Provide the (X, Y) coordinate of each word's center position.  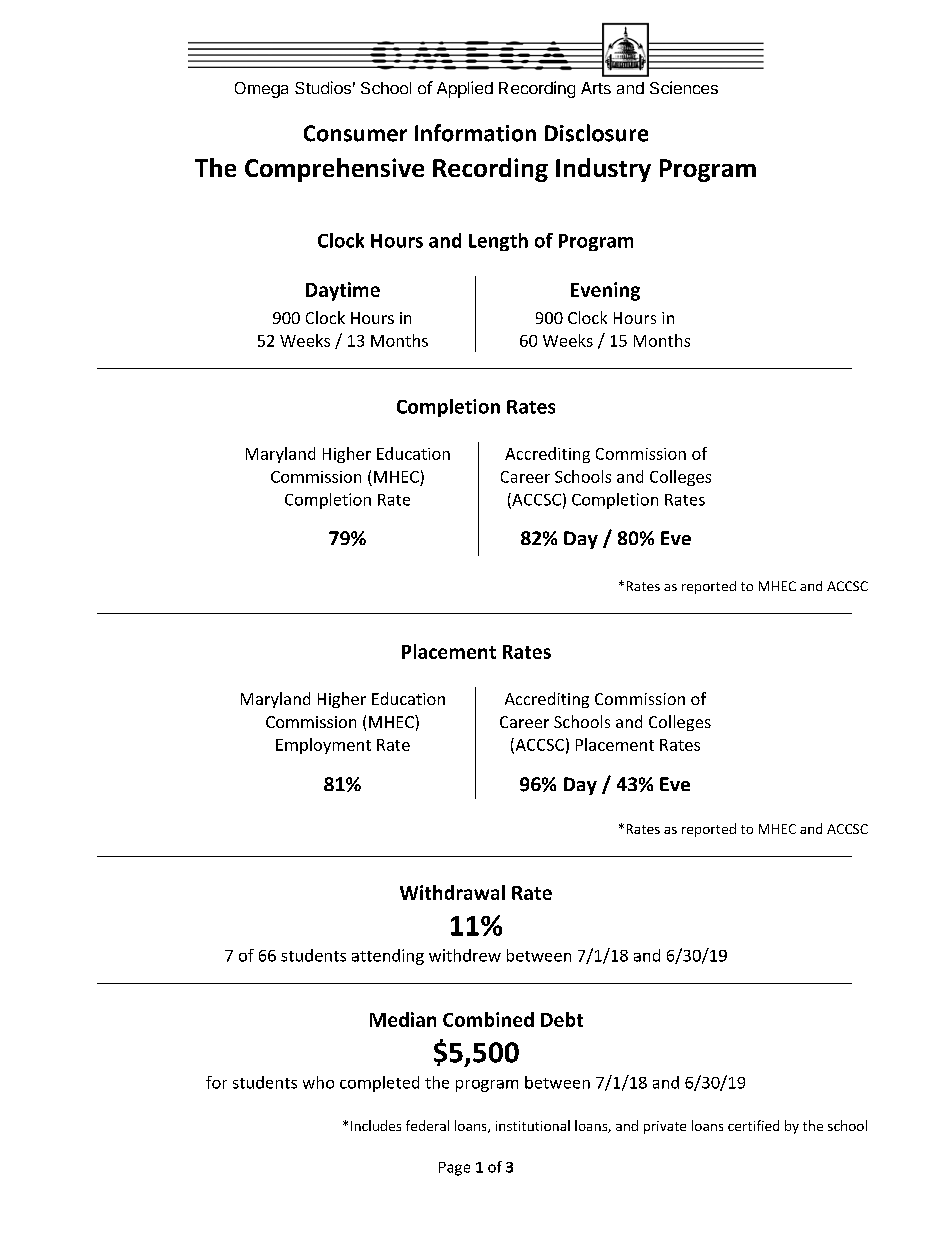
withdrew (465, 955)
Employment (323, 746)
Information (475, 133)
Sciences (684, 87)
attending (388, 957)
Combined (488, 1019)
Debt (562, 1019)
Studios (323, 87)
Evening (605, 291)
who (318, 1082)
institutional (533, 1125)
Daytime (343, 291)
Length (498, 242)
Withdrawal (452, 892)
